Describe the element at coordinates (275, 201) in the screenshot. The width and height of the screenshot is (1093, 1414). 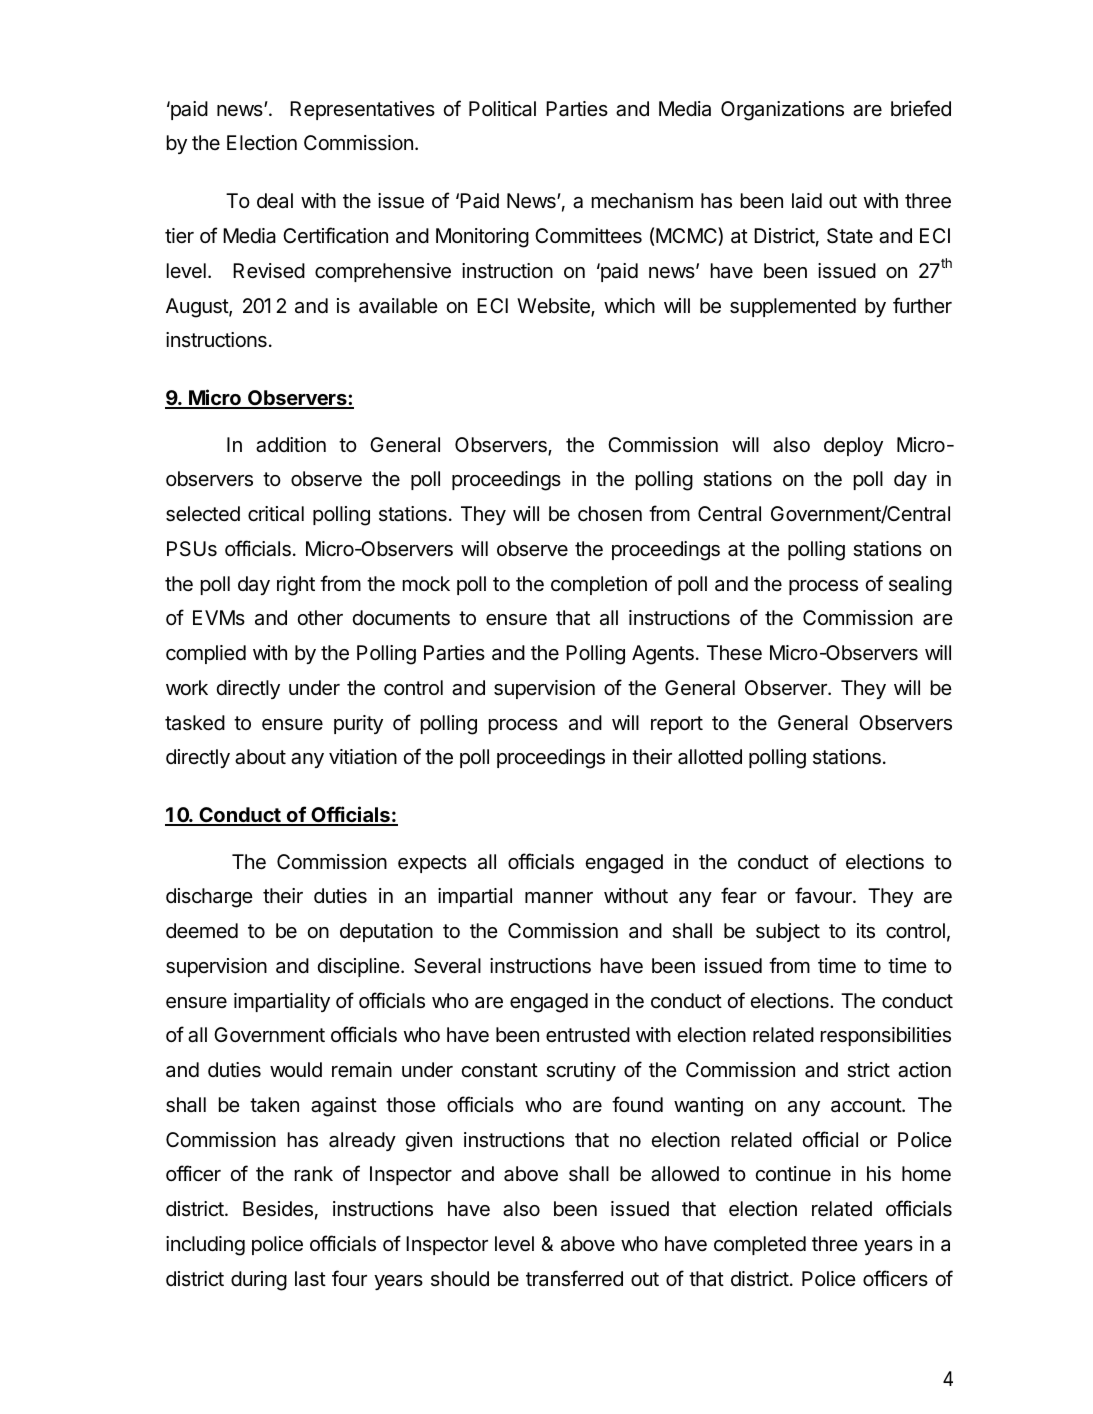
I see `deal` at that location.
